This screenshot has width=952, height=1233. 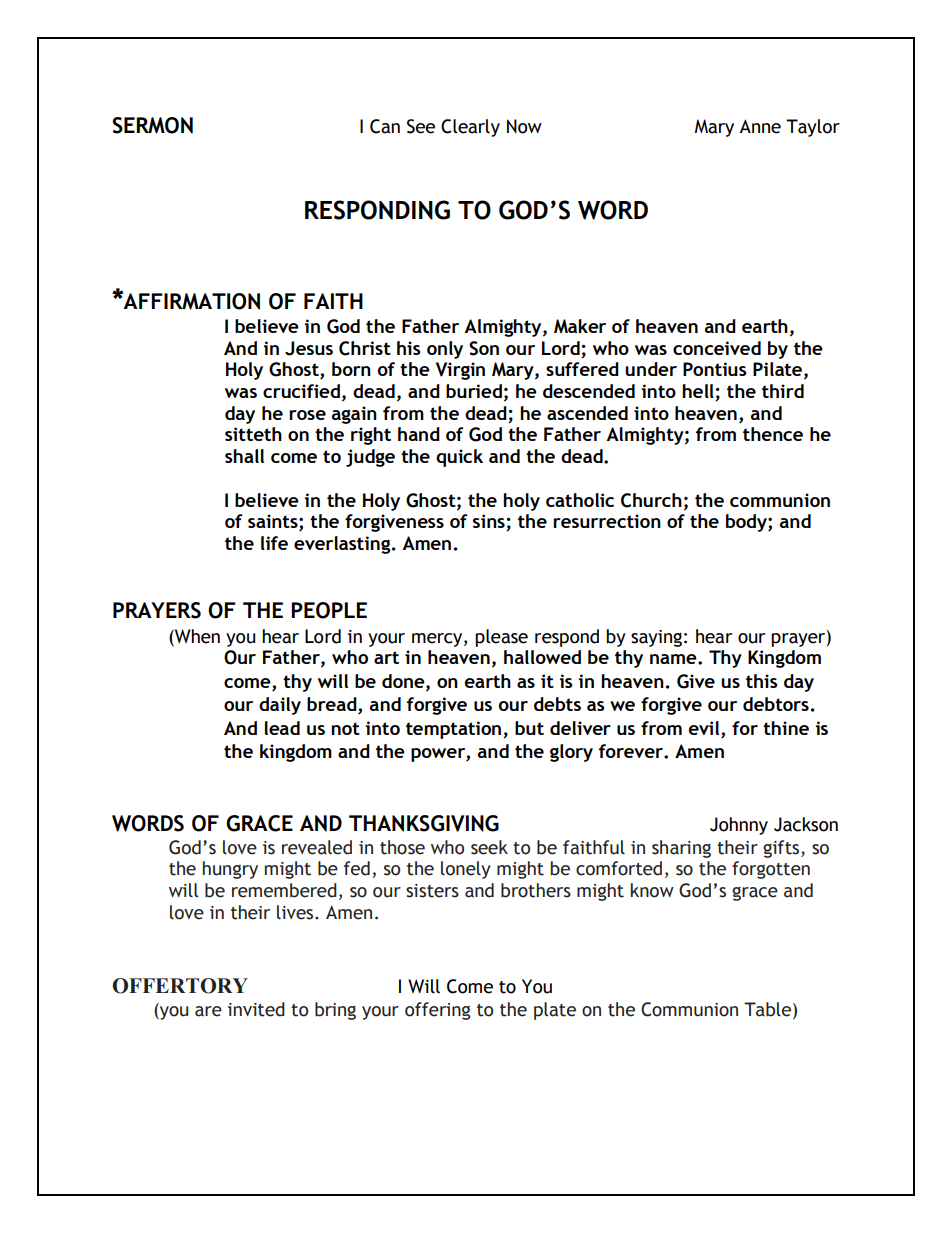 I want to click on Clearly, so click(x=470, y=128).
